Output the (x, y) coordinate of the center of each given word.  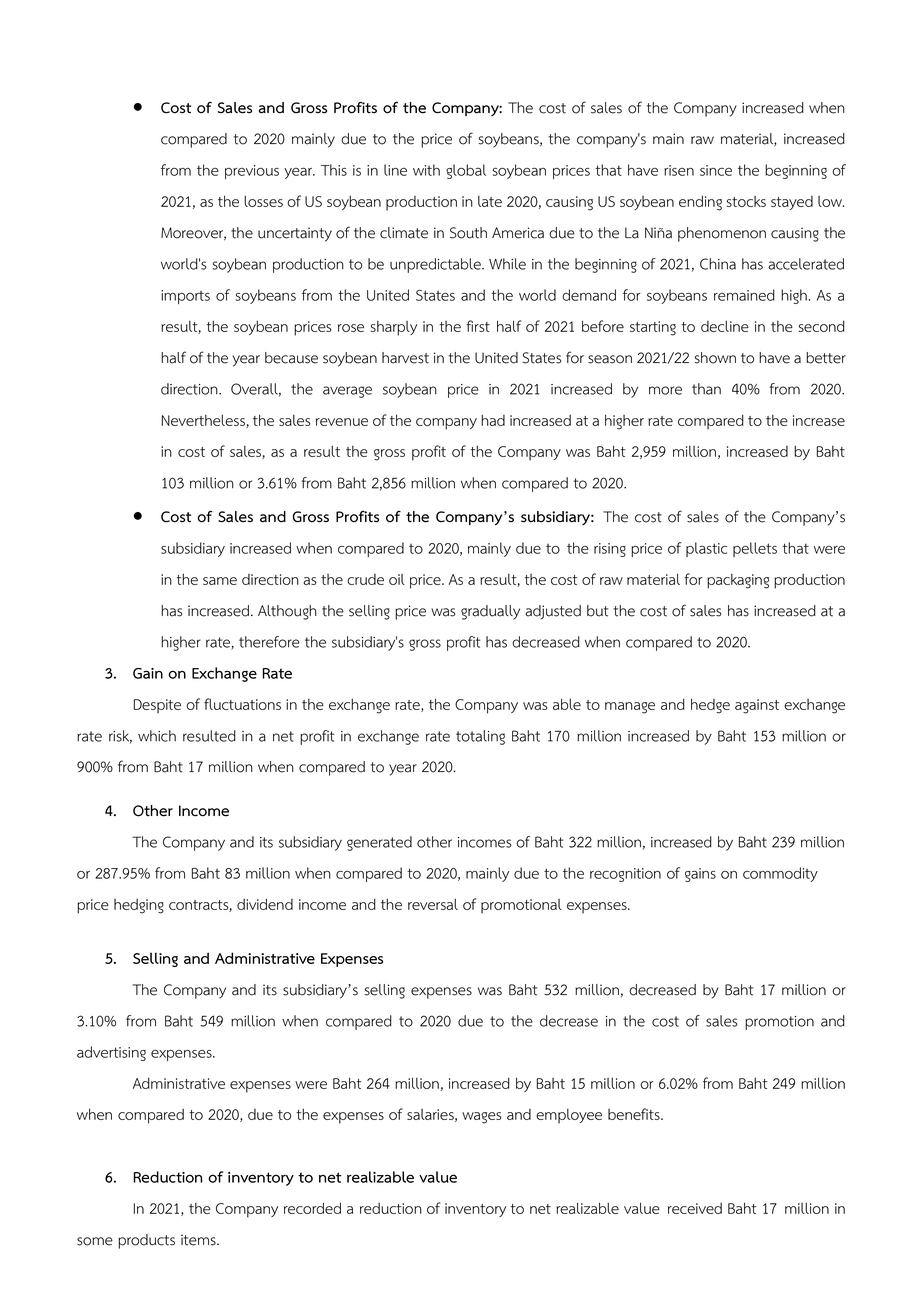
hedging (139, 906)
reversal (433, 904)
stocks (746, 201)
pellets (755, 549)
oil (397, 579)
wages (482, 1118)
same (220, 581)
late (490, 201)
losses (263, 201)
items (199, 1240)
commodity (780, 874)
